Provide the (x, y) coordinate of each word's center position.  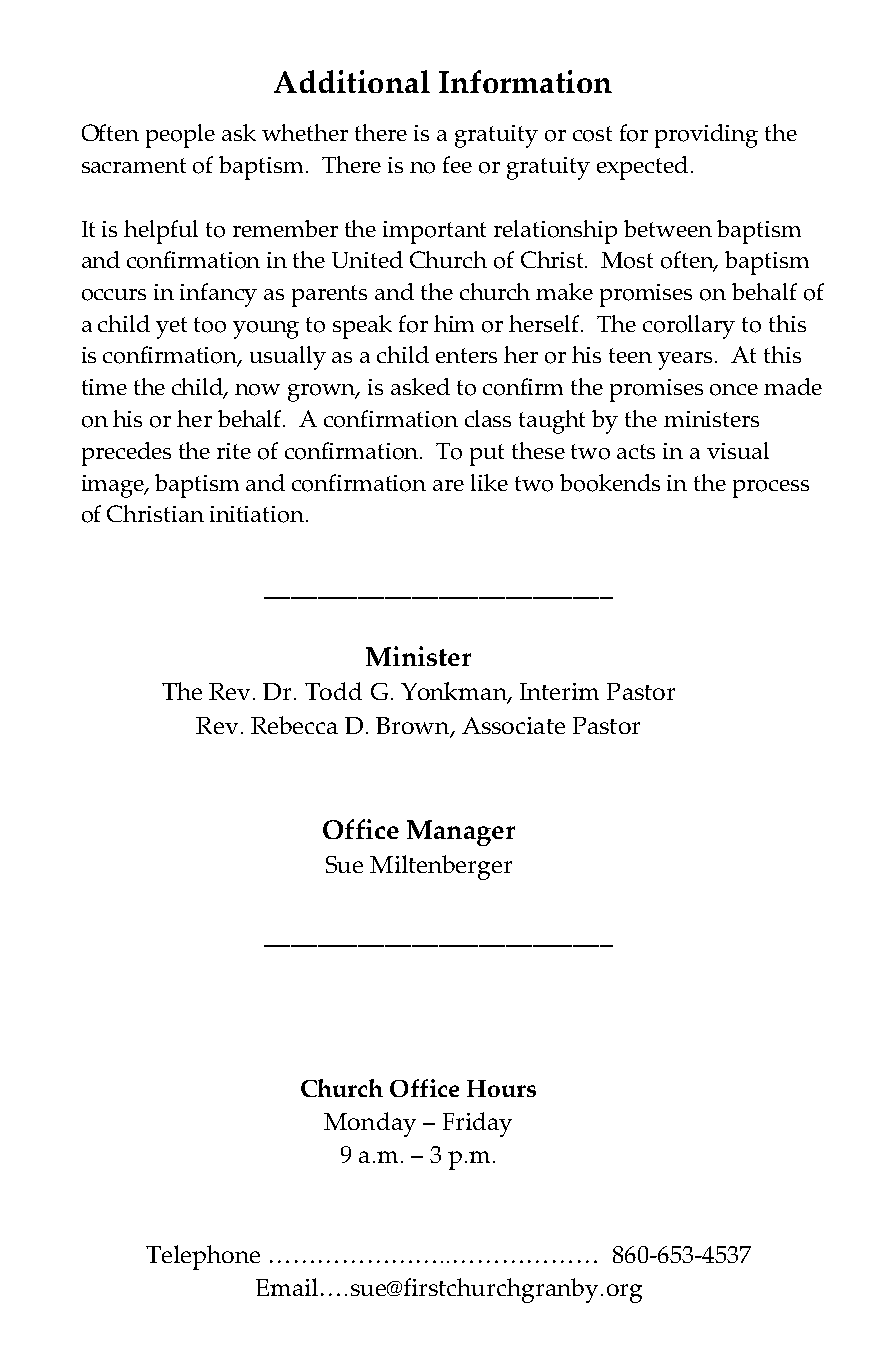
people (180, 136)
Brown (414, 727)
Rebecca (294, 725)
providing (706, 136)
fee (457, 164)
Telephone (203, 1257)
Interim (559, 691)
